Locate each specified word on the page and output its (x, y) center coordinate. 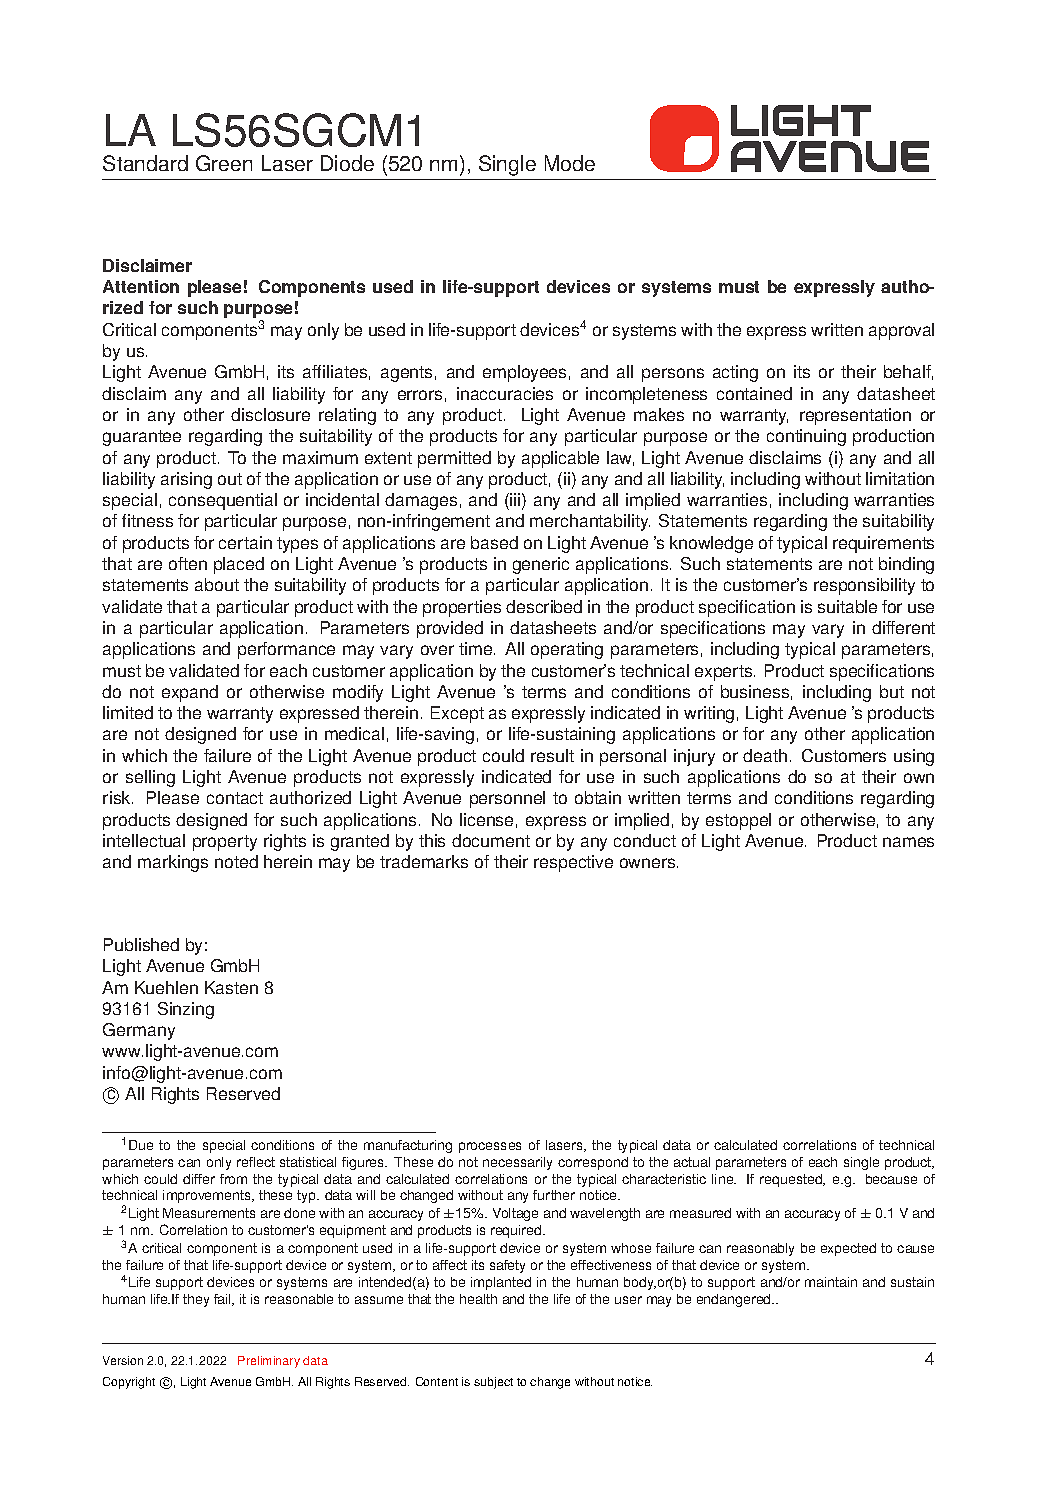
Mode (570, 163)
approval (901, 331)
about (217, 584)
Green (224, 163)
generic (541, 565)
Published (141, 944)
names (908, 842)
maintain (831, 1282)
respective (573, 863)
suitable (847, 606)
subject (493, 1383)
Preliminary (269, 1362)
